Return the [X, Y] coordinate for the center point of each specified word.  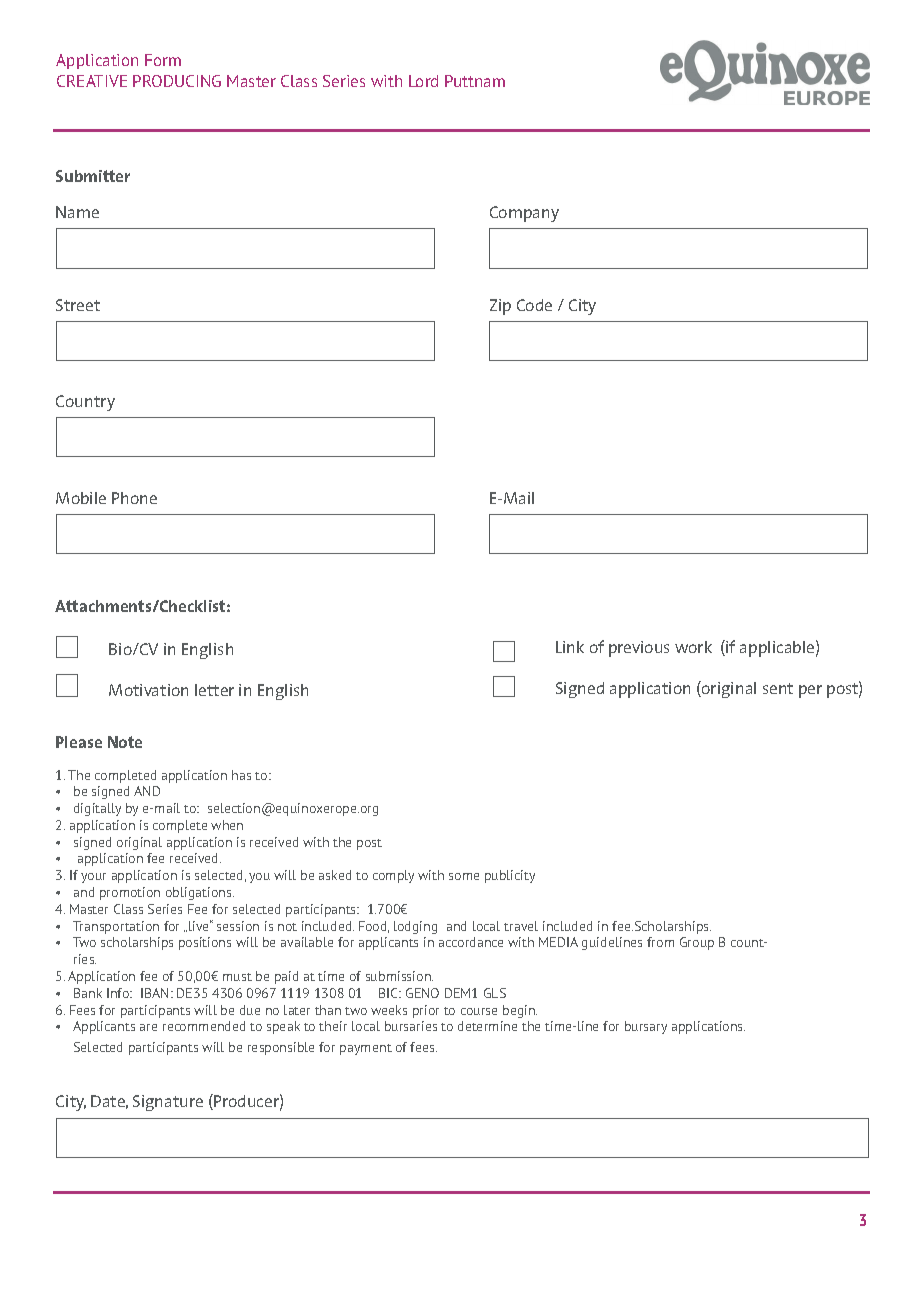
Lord [423, 81]
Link [570, 647]
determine [487, 1026]
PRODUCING [177, 81]
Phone [134, 498]
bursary [646, 1027]
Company [524, 214]
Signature [168, 1103]
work [693, 647]
